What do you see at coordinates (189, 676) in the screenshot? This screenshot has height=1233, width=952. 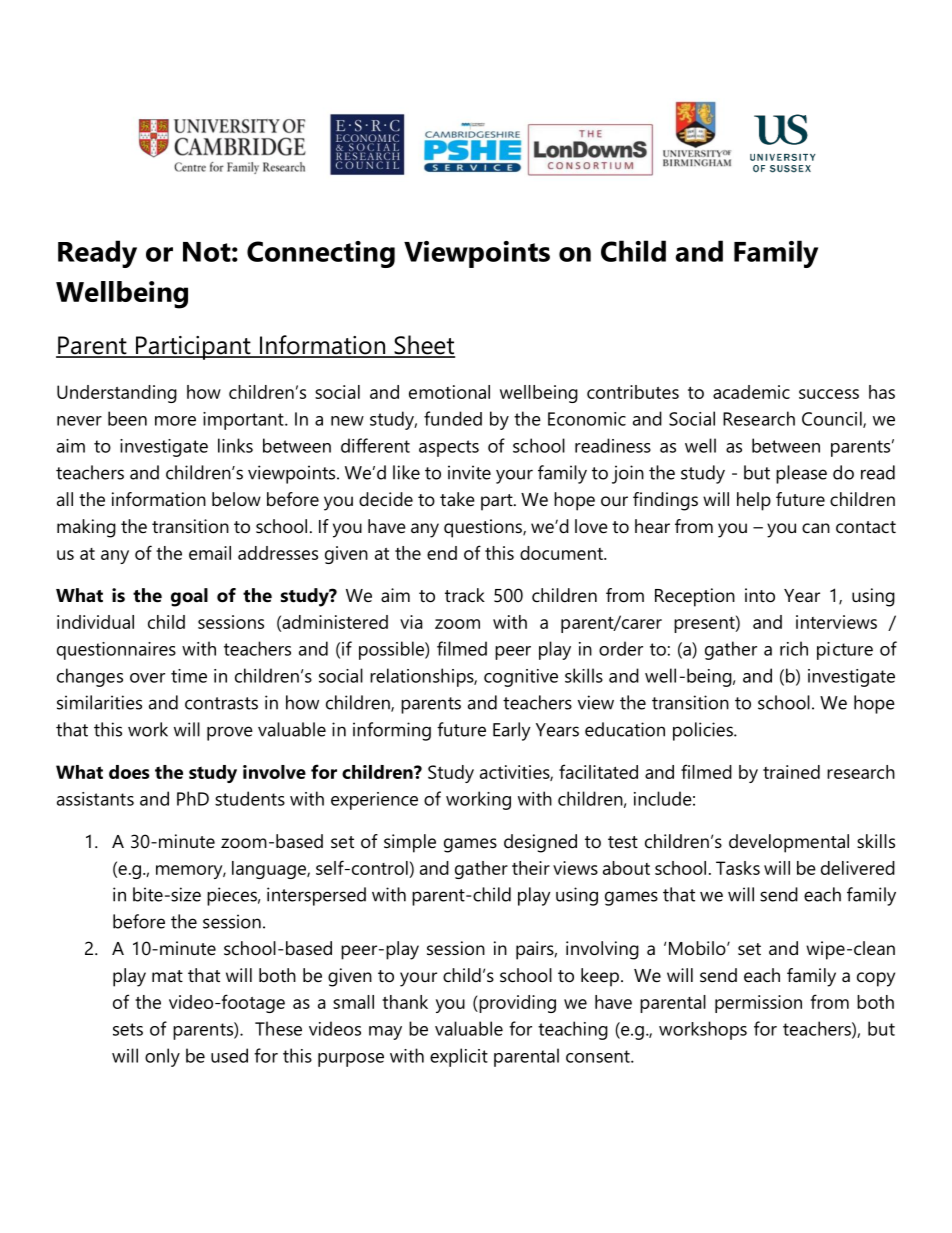 I see `time` at bounding box center [189, 676].
